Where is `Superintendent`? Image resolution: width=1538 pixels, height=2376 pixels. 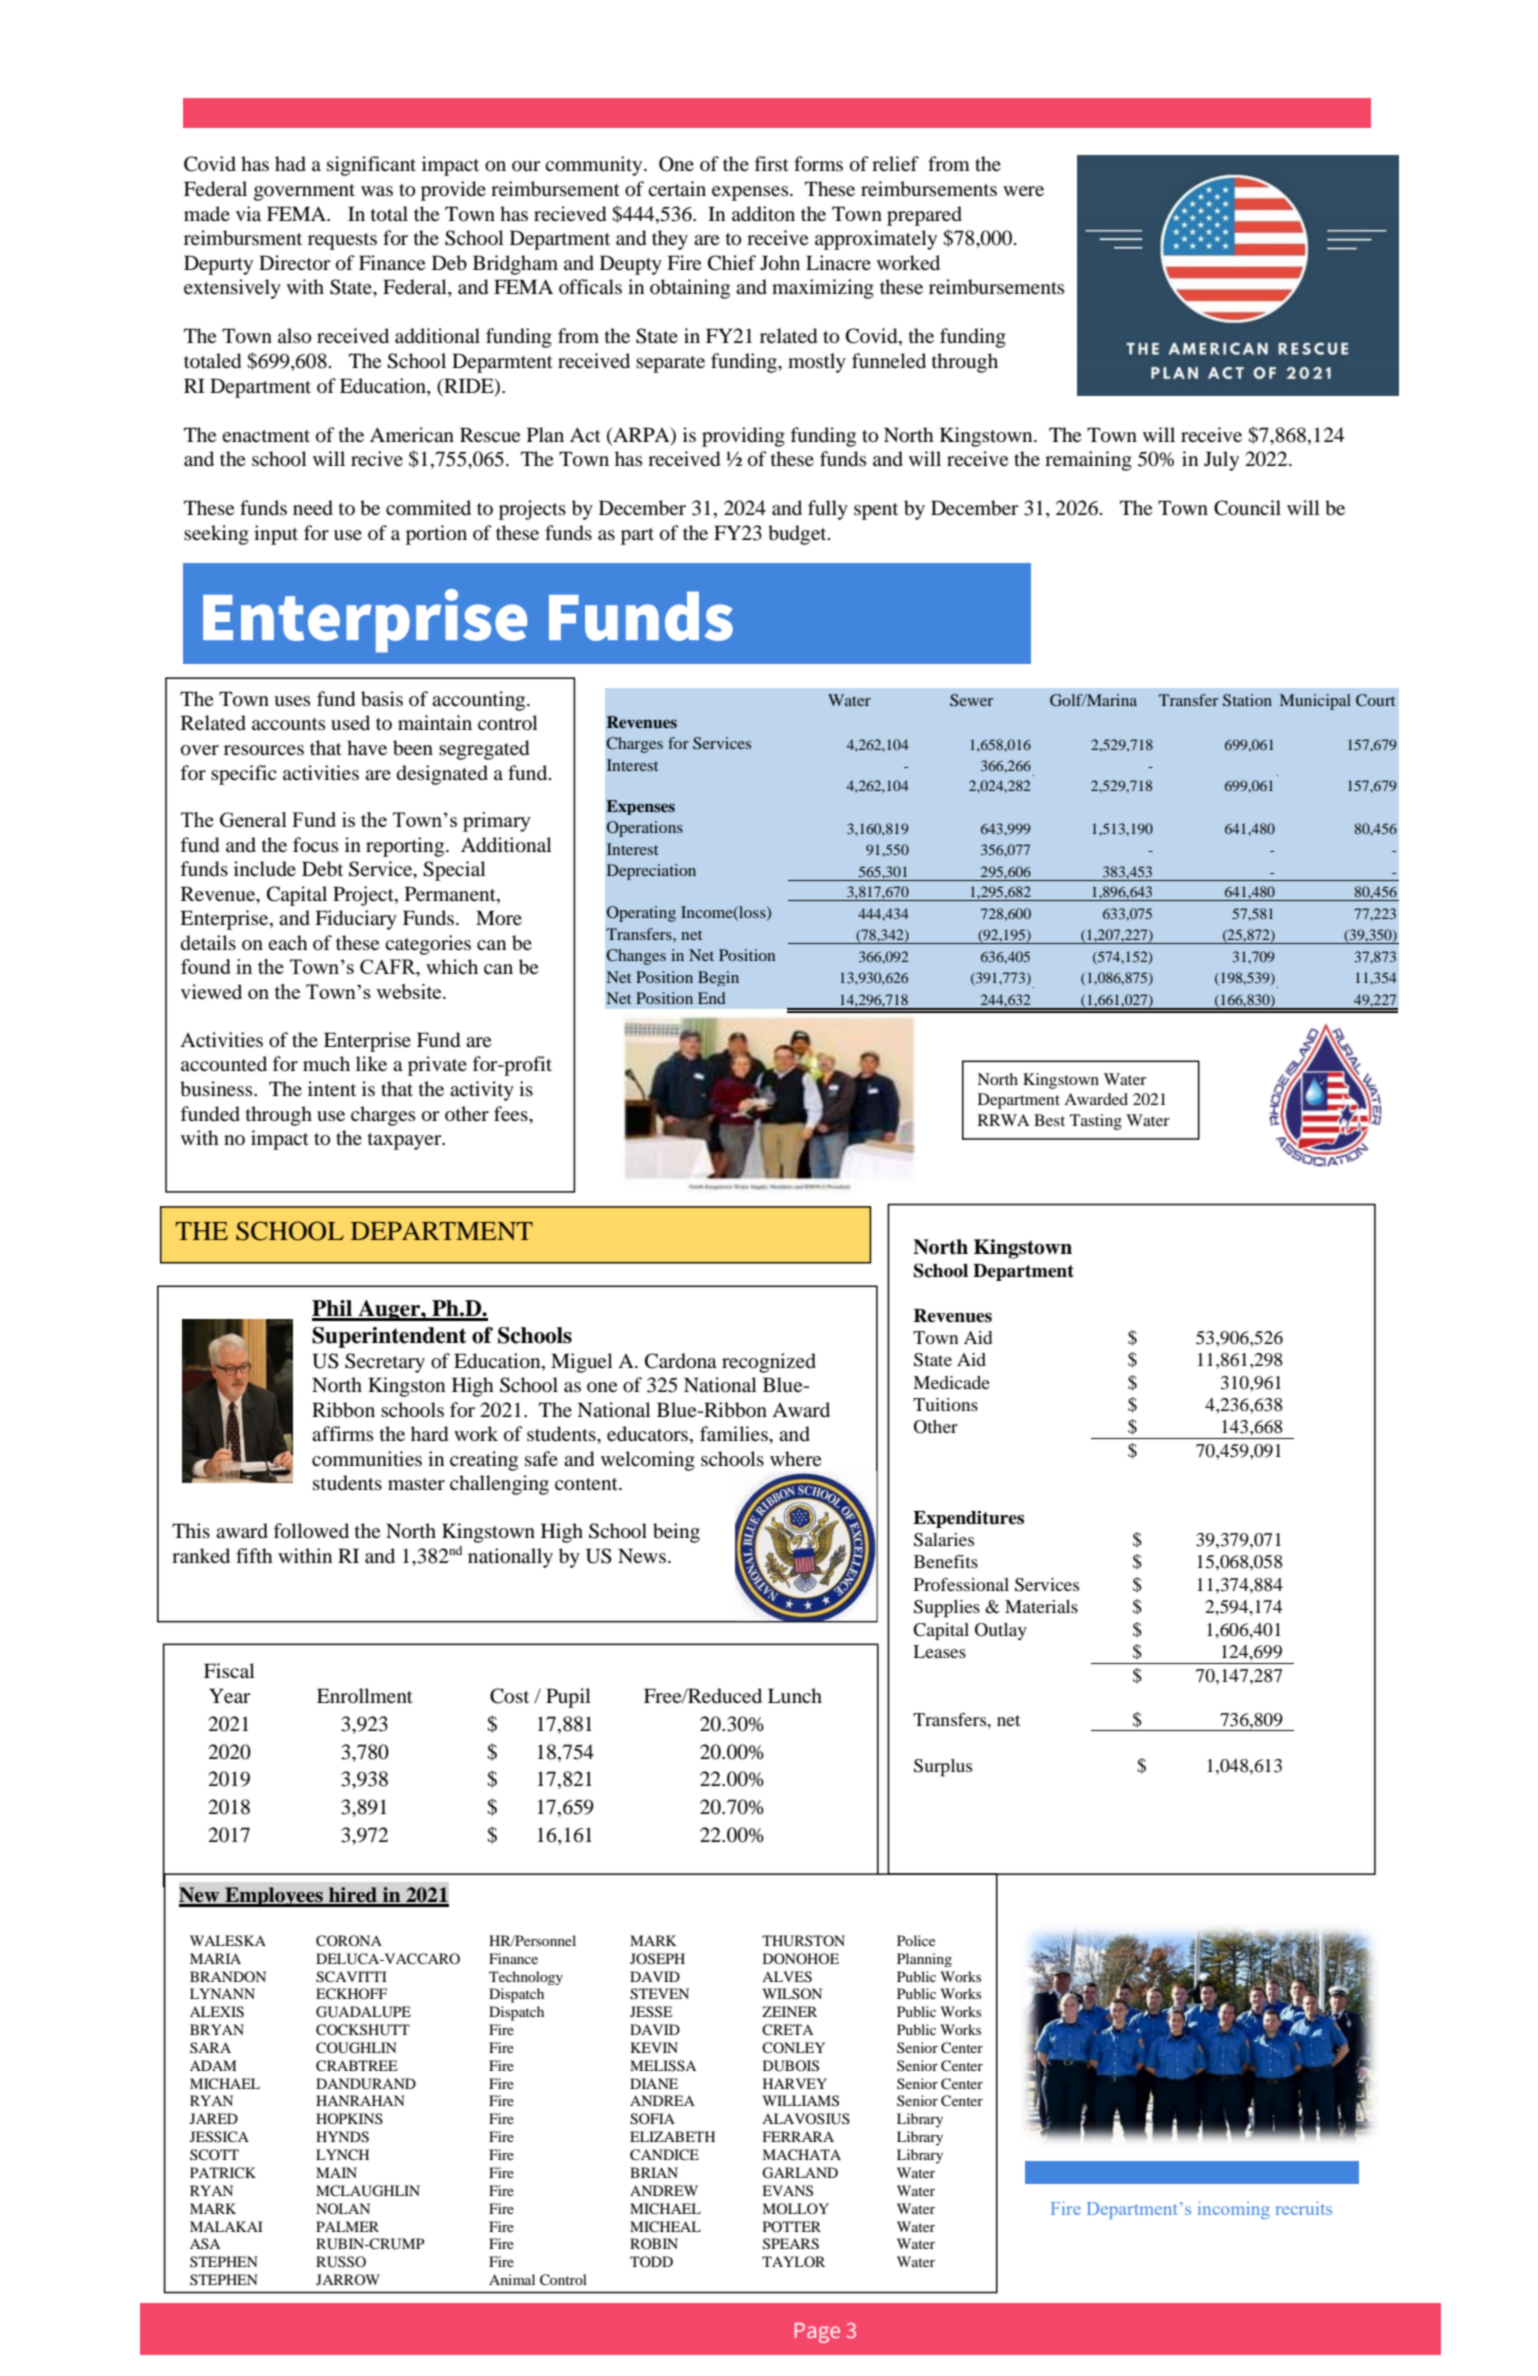 Superintendent is located at coordinates (389, 1337).
